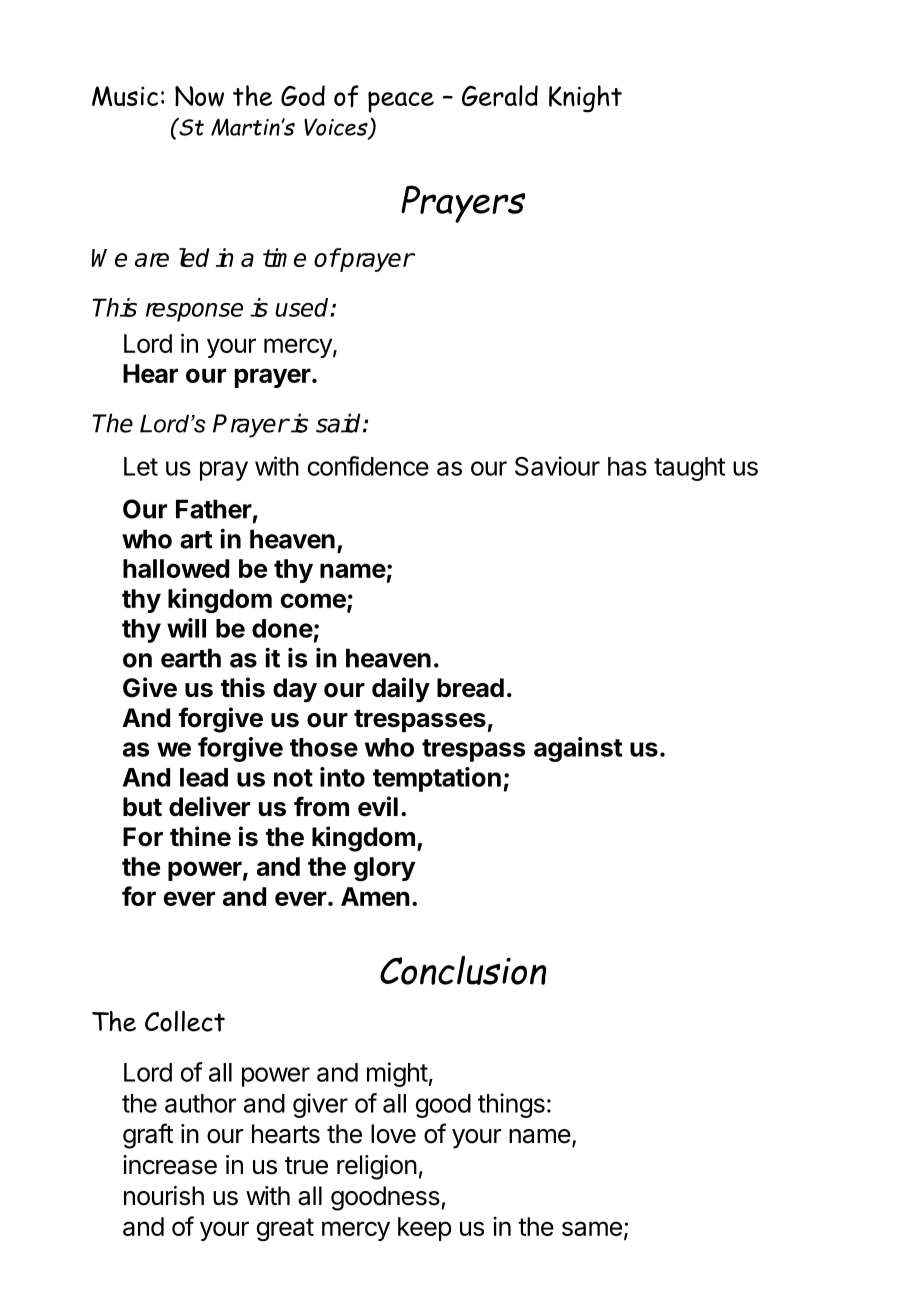  I want to click on Now, so click(199, 96).
